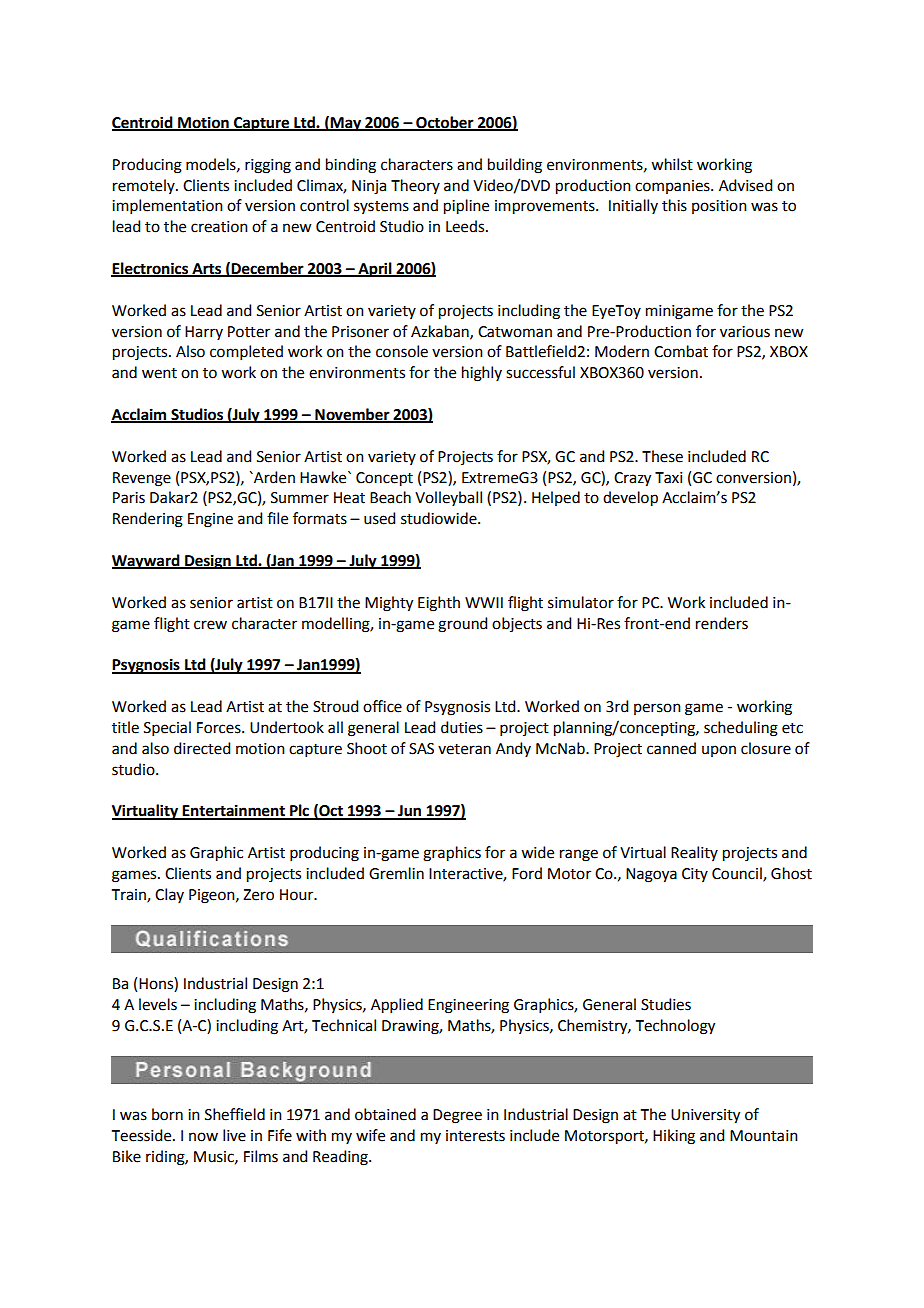  What do you see at coordinates (668, 478) in the screenshot?
I see `Taxi` at bounding box center [668, 478].
